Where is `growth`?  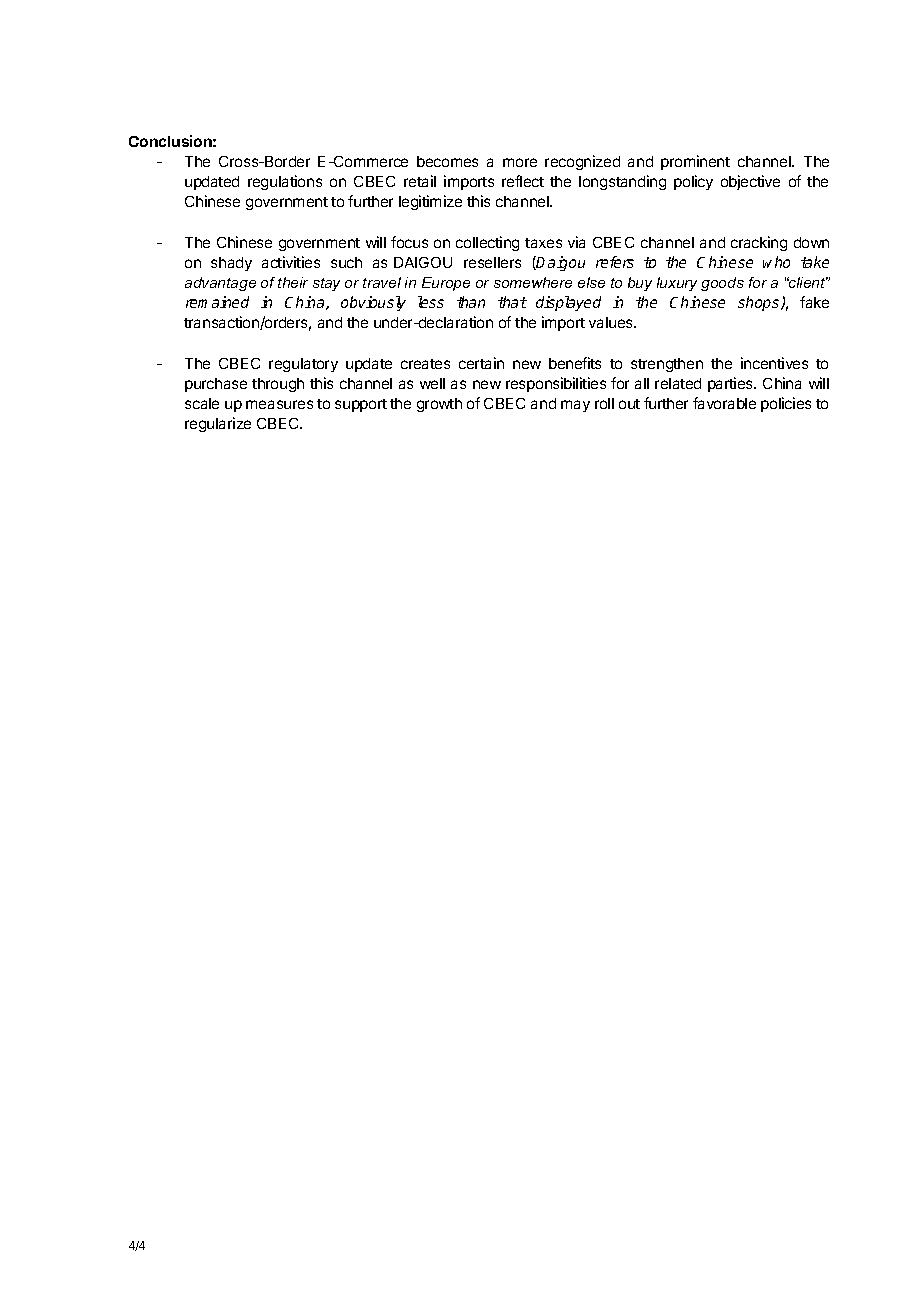
growth is located at coordinates (439, 405).
